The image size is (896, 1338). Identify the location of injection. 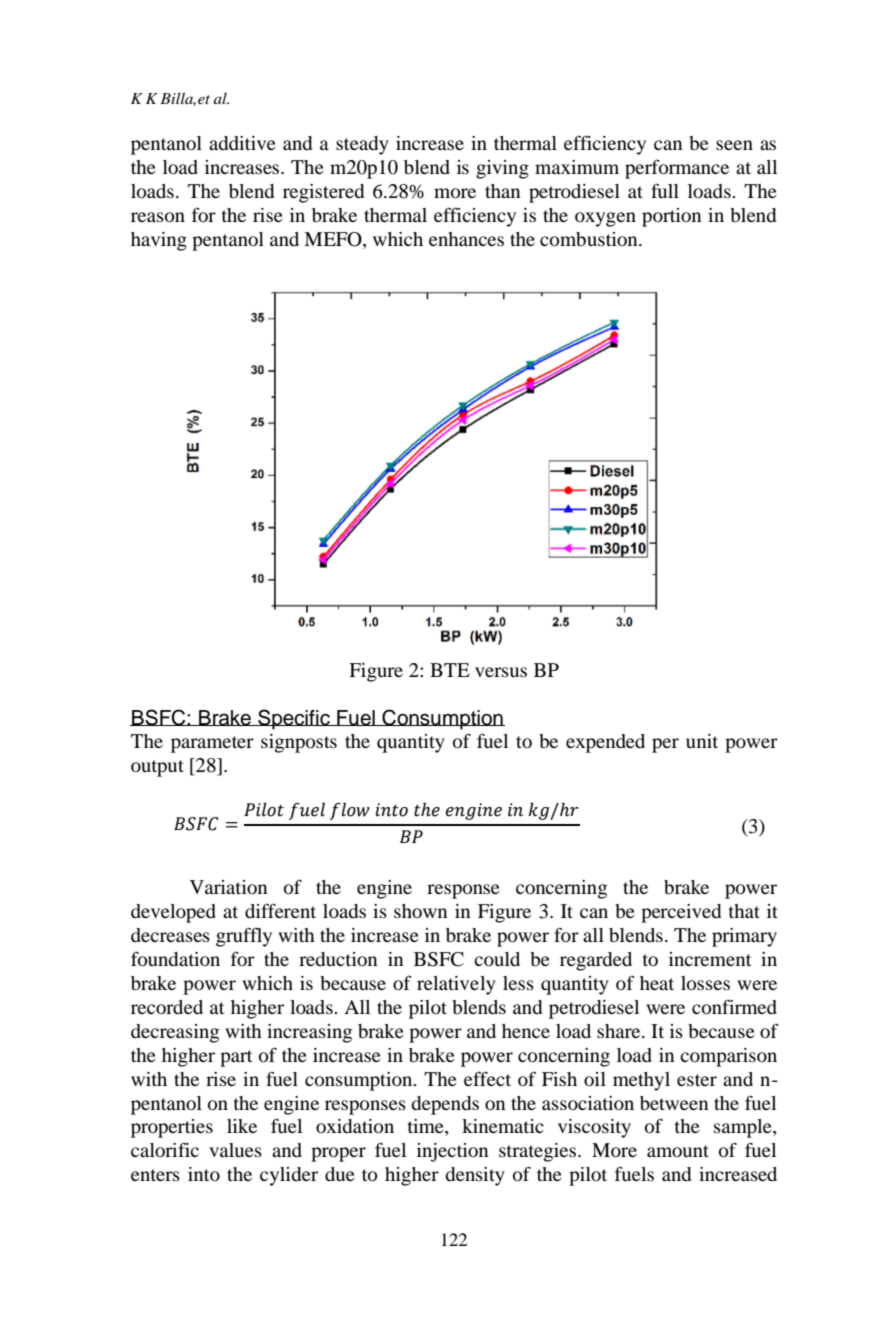
(452, 1152).
